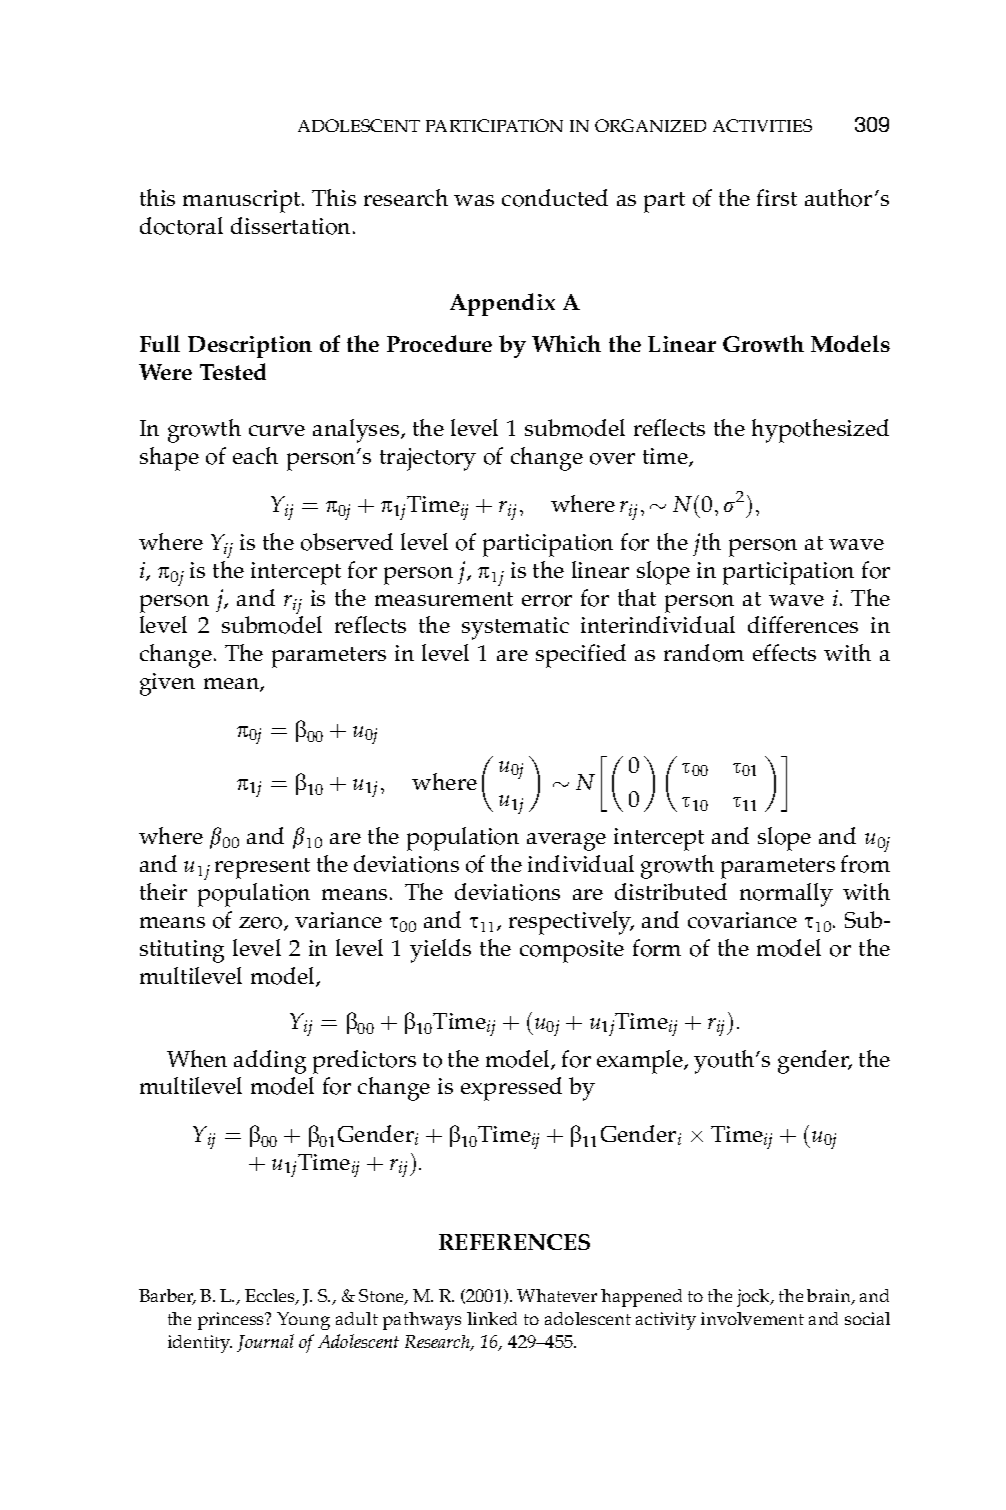 The width and height of the document is (1006, 1510). I want to click on specified, so click(581, 656).
